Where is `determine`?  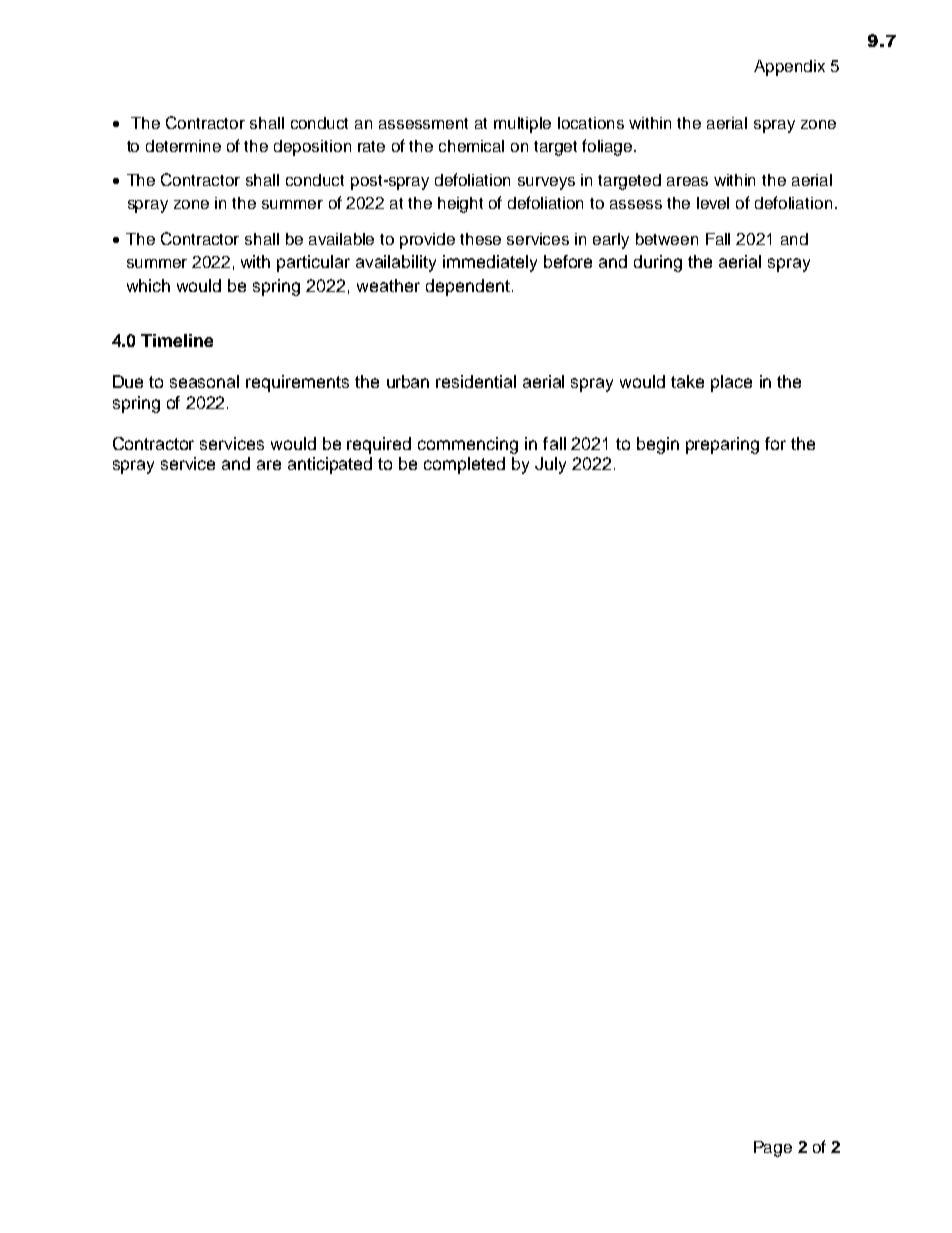
determine is located at coordinates (183, 146).
